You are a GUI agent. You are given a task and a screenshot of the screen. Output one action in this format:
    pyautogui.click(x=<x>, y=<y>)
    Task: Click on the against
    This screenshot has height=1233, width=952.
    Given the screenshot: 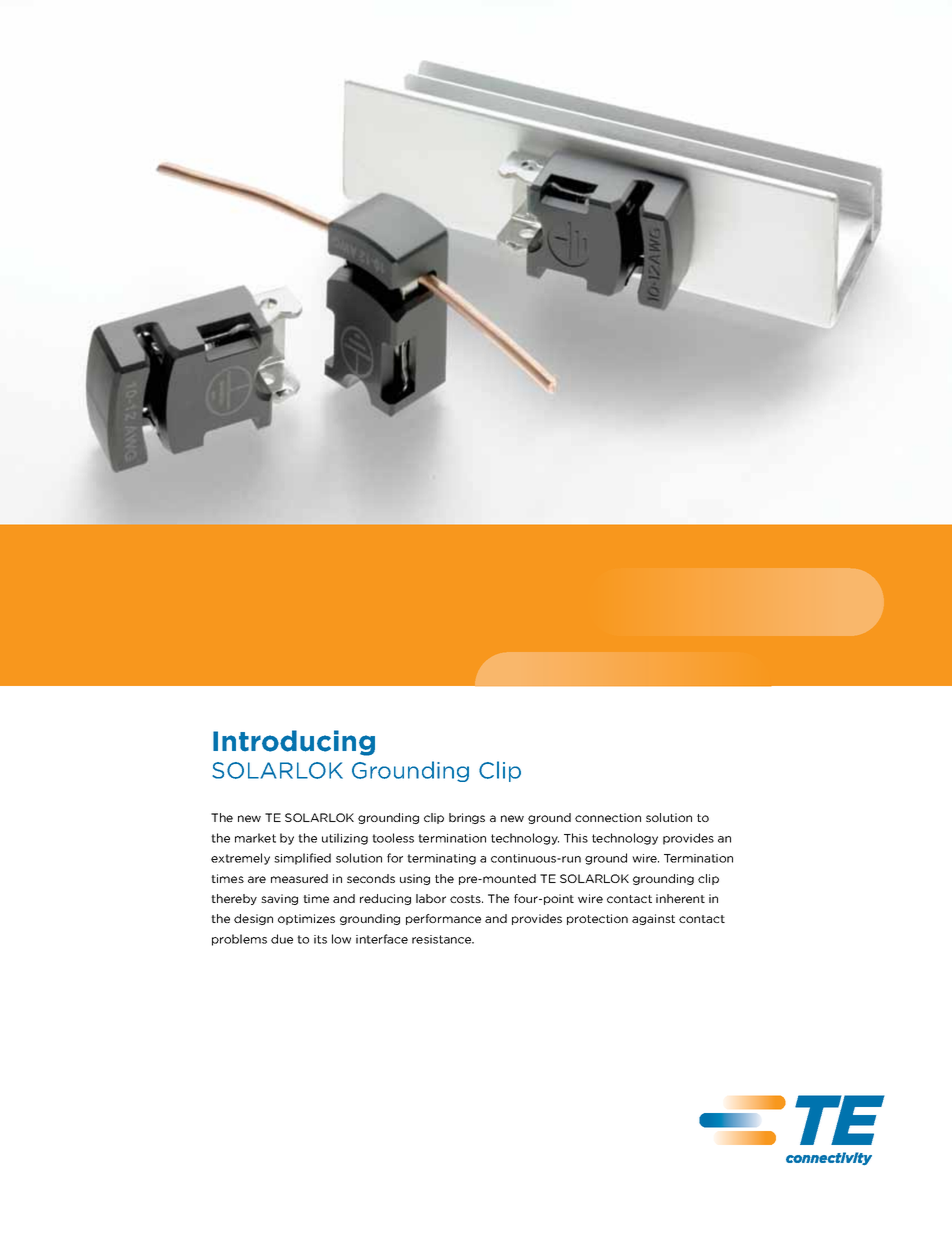 What is the action you would take?
    pyautogui.click(x=653, y=919)
